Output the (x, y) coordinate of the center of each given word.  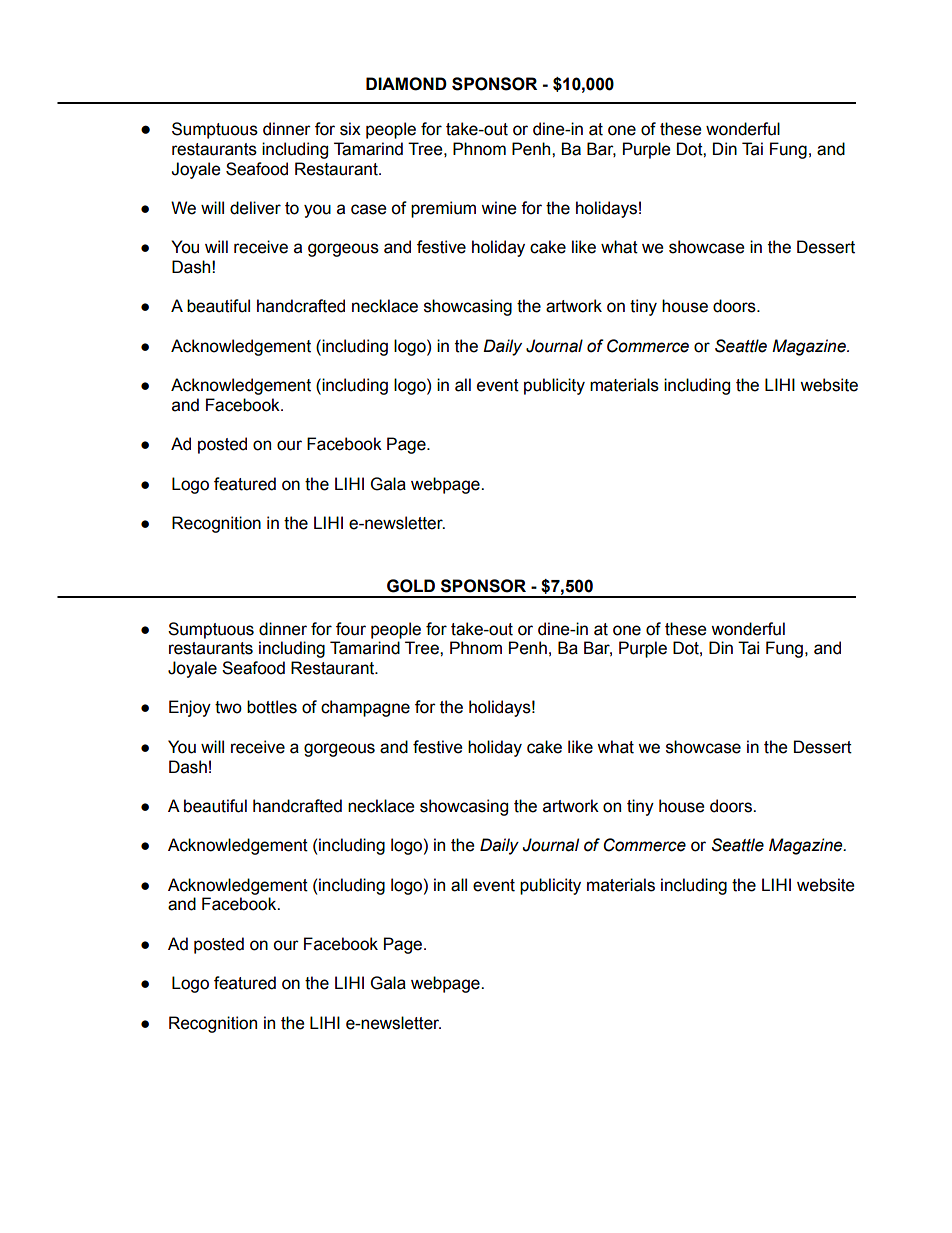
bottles (272, 707)
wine (499, 208)
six (350, 129)
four (351, 629)
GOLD (411, 586)
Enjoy (190, 708)
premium (443, 209)
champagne (365, 708)
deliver (255, 208)
